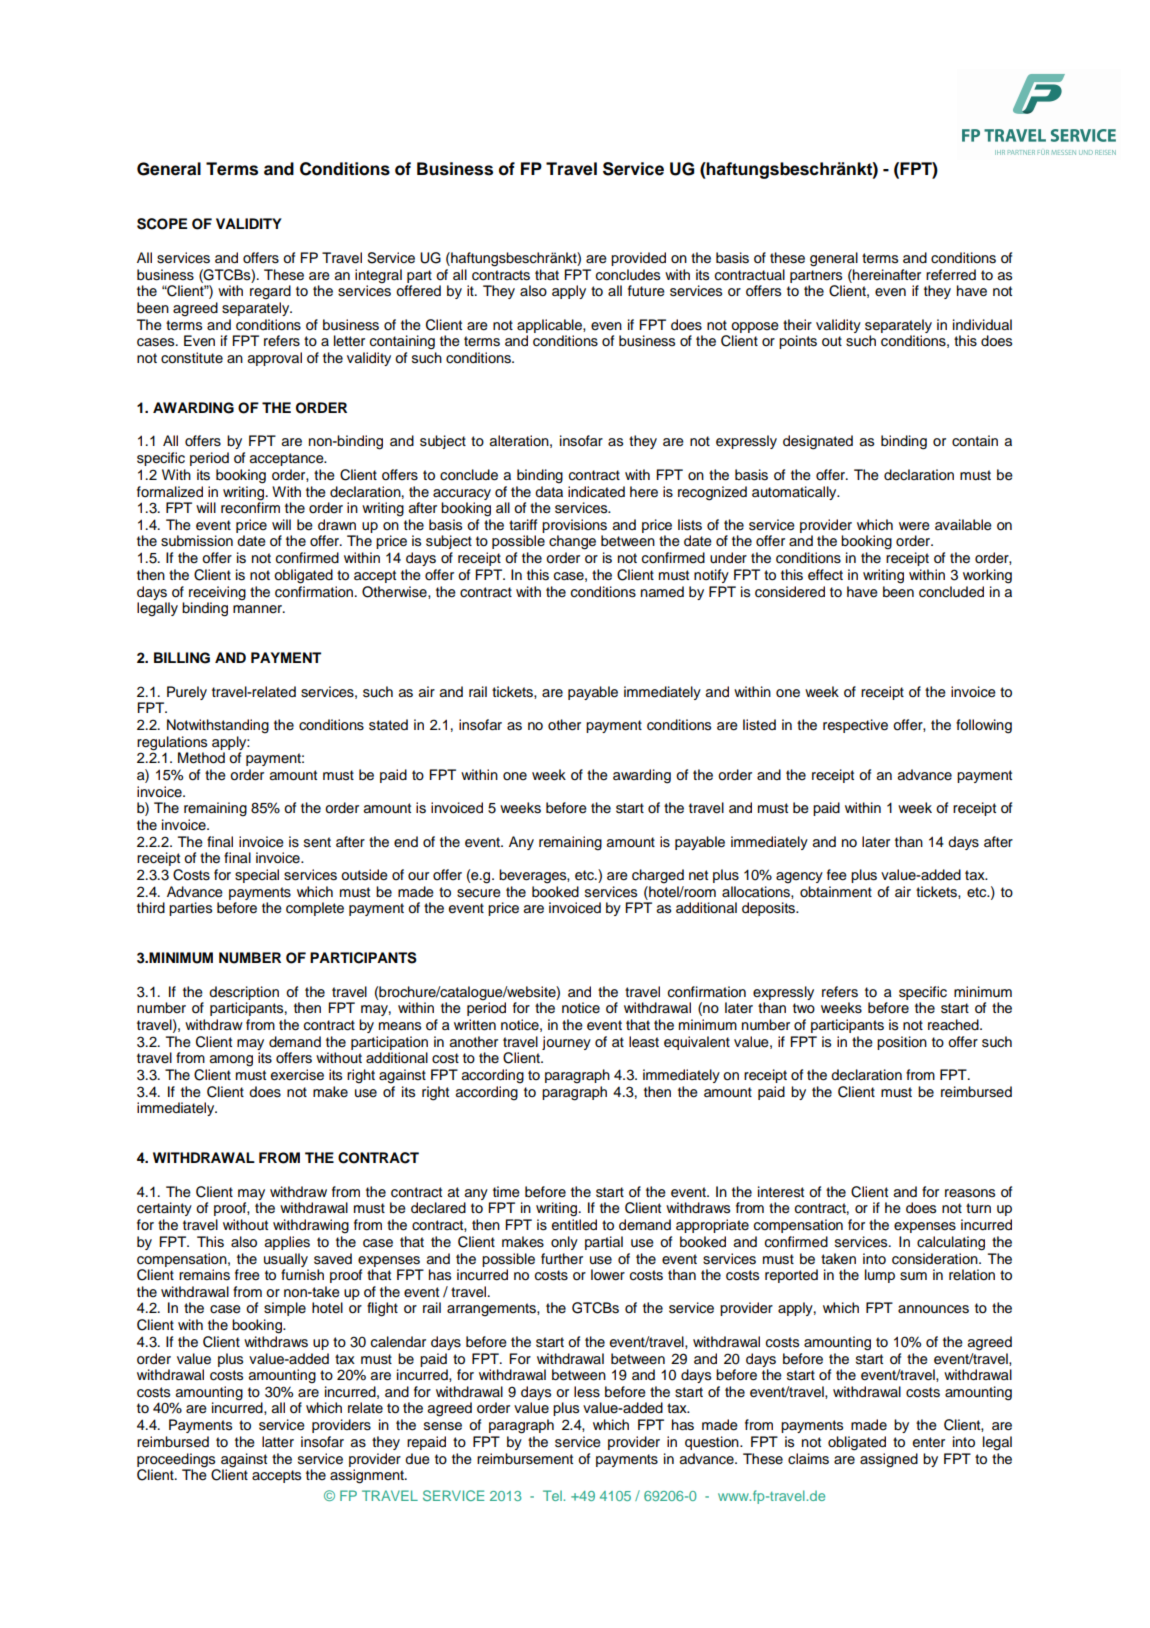 The image size is (1150, 1628). Describe the element at coordinates (257, 876) in the screenshot. I see `special` at that location.
